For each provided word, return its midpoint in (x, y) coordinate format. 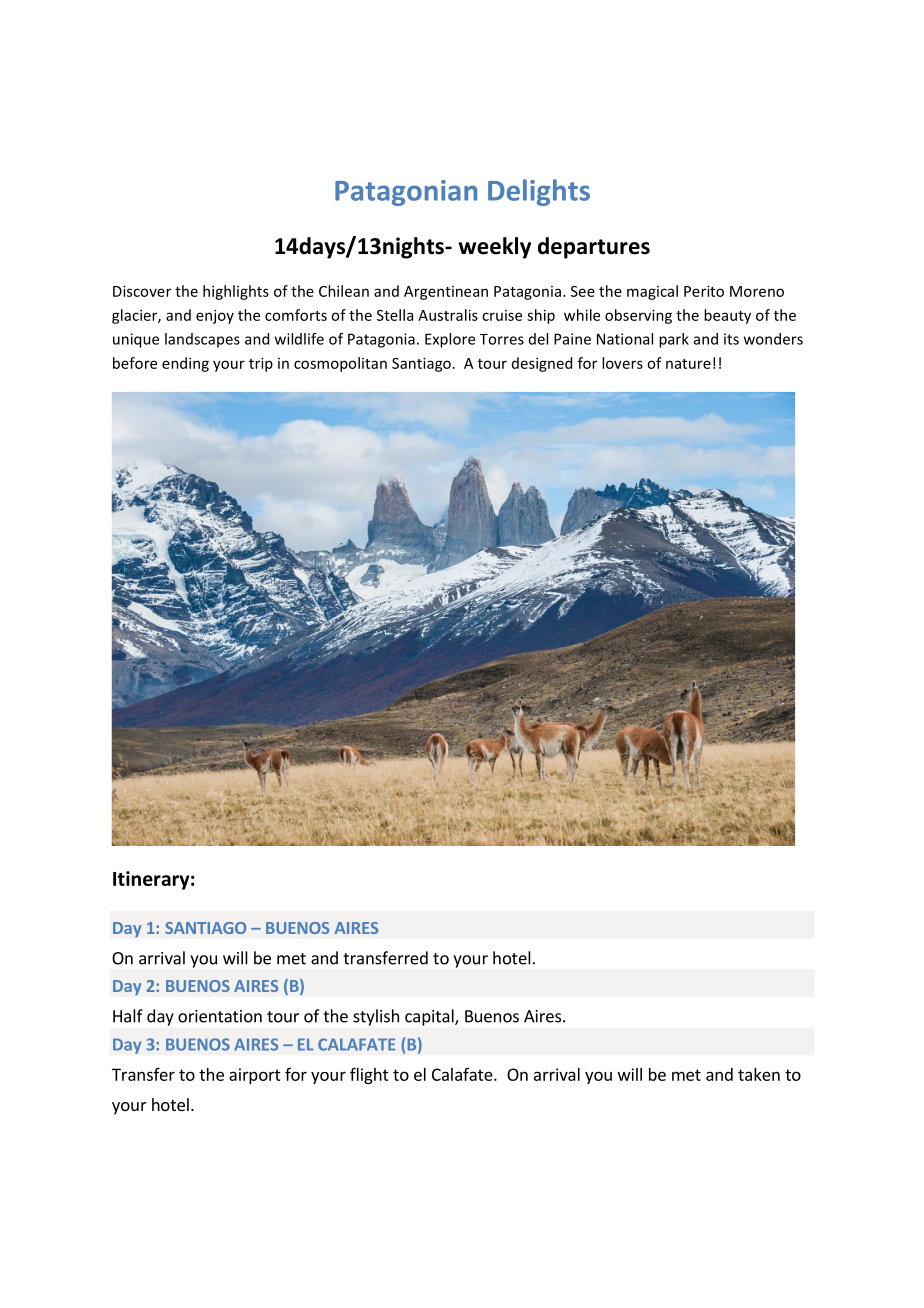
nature (688, 364)
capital (430, 1017)
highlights (236, 292)
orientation (220, 1016)
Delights (539, 192)
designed (542, 364)
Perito (704, 291)
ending (185, 364)
